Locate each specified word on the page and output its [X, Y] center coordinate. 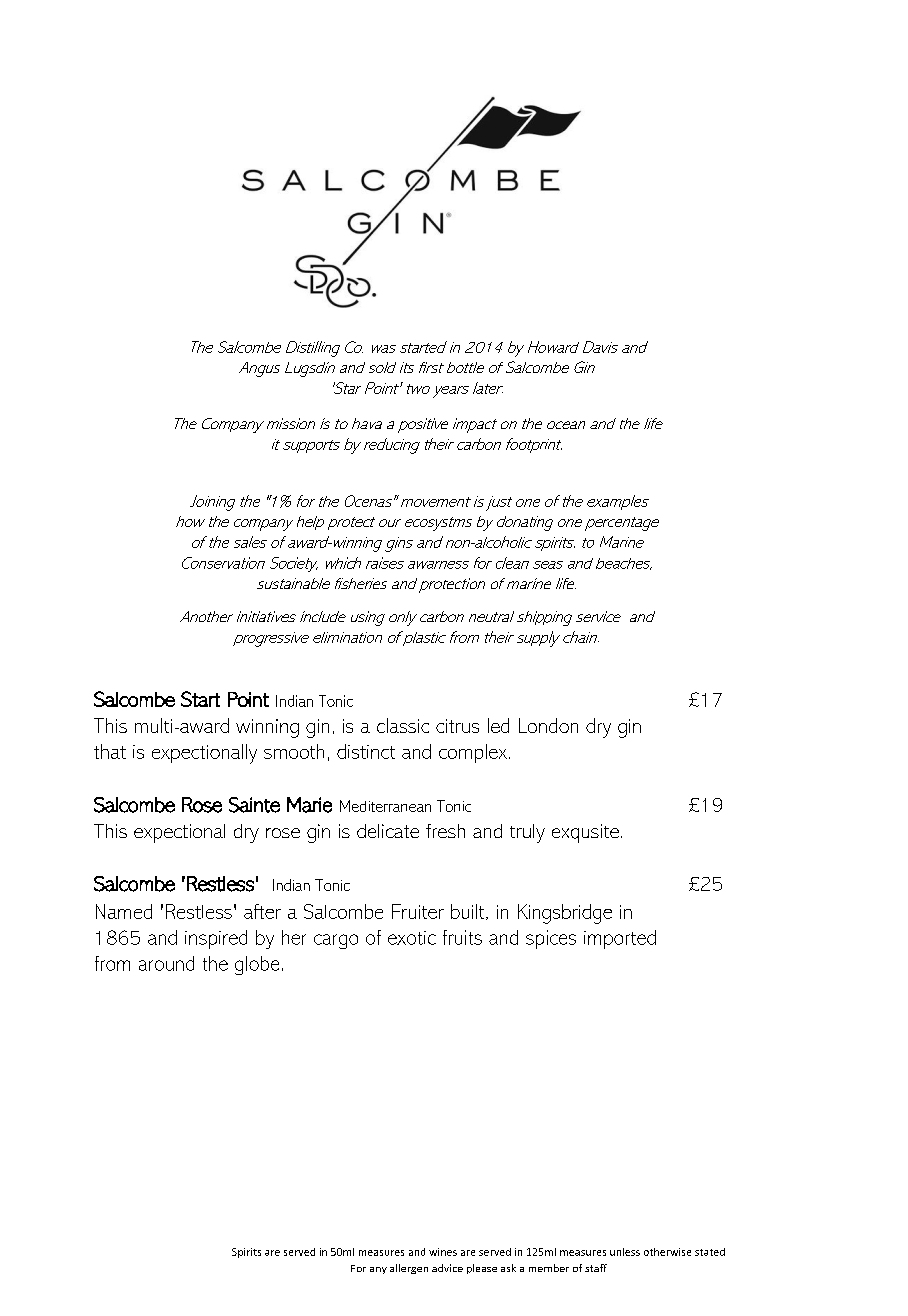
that [110, 751]
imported [620, 939]
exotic [412, 938]
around [166, 963]
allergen [409, 1269]
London [548, 725]
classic [403, 725]
